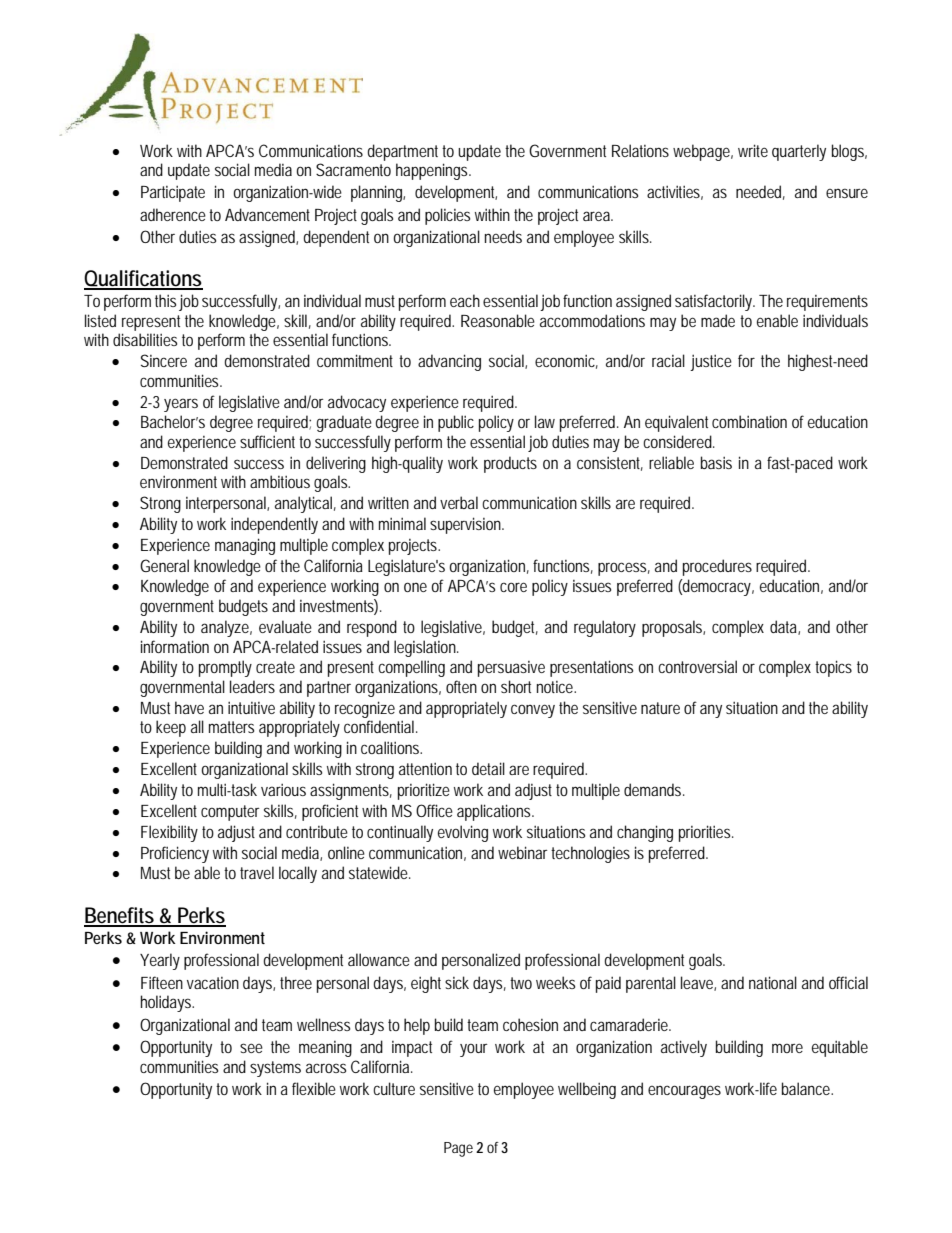 The image size is (952, 1233). I want to click on keep, so click(171, 728).
